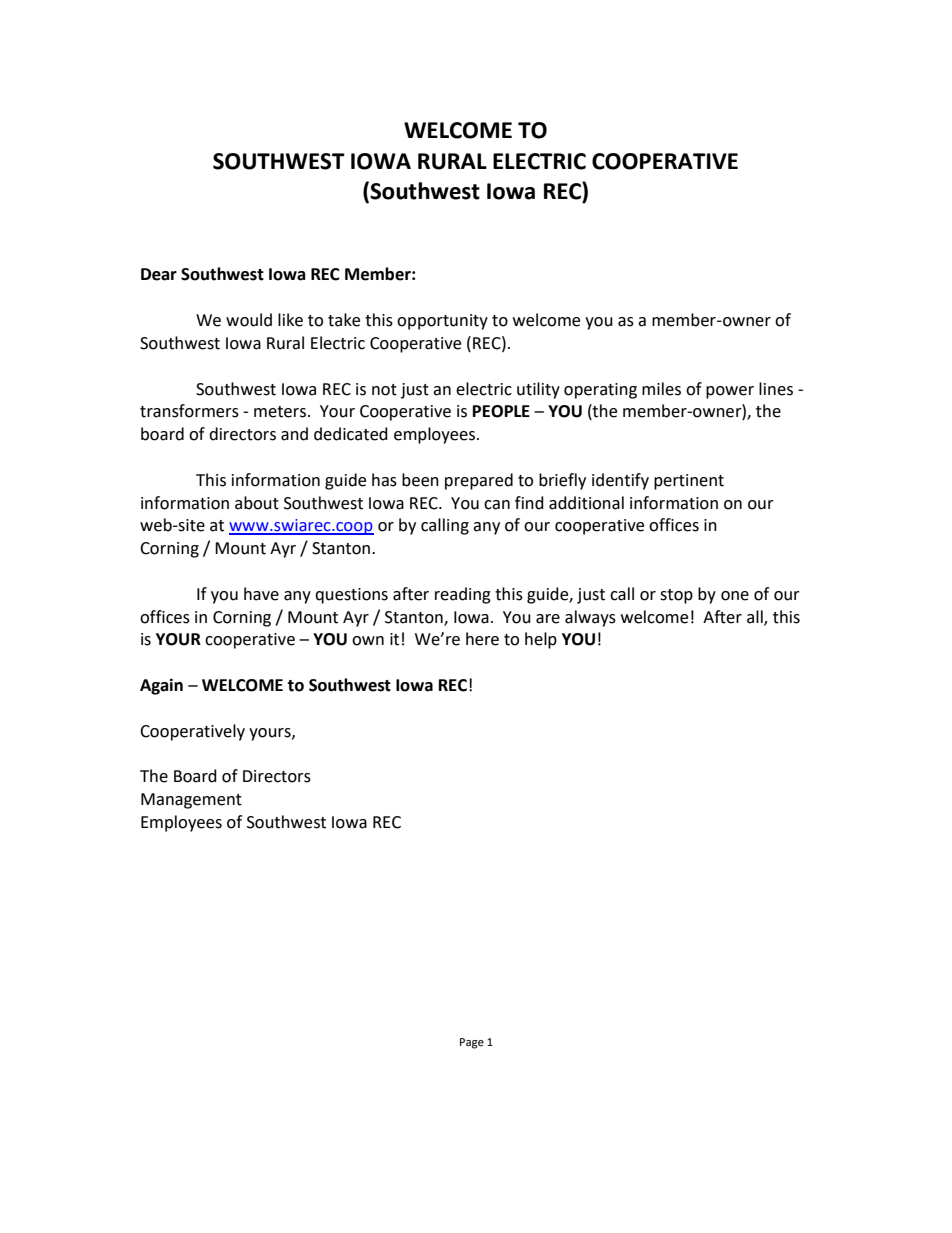 This screenshot has height=1233, width=952. Describe the element at coordinates (590, 618) in the screenshot. I see `always` at that location.
